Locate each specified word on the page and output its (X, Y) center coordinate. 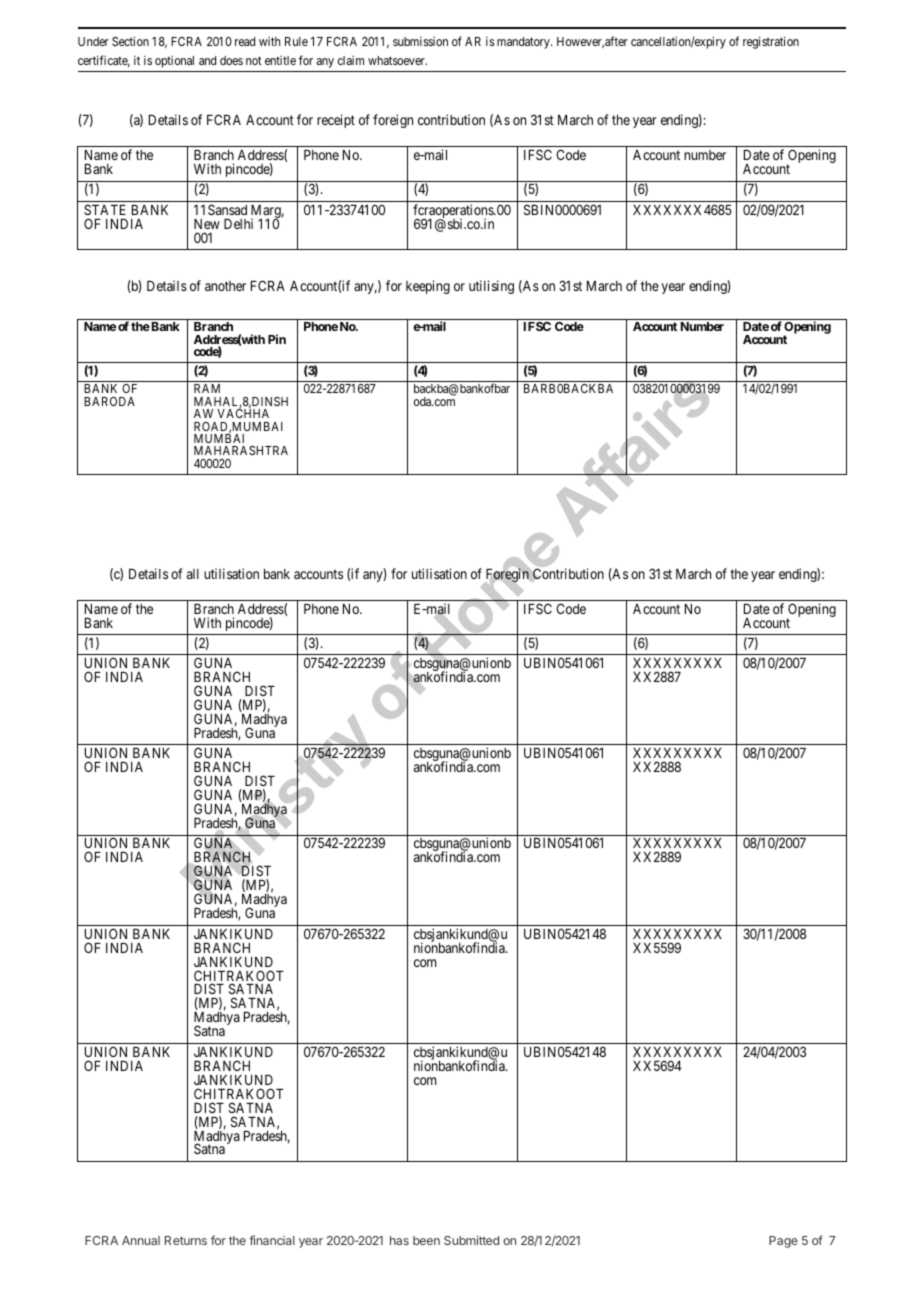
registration (771, 42)
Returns (186, 1240)
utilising (491, 287)
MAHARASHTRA (241, 450)
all (193, 574)
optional (174, 62)
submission (420, 41)
